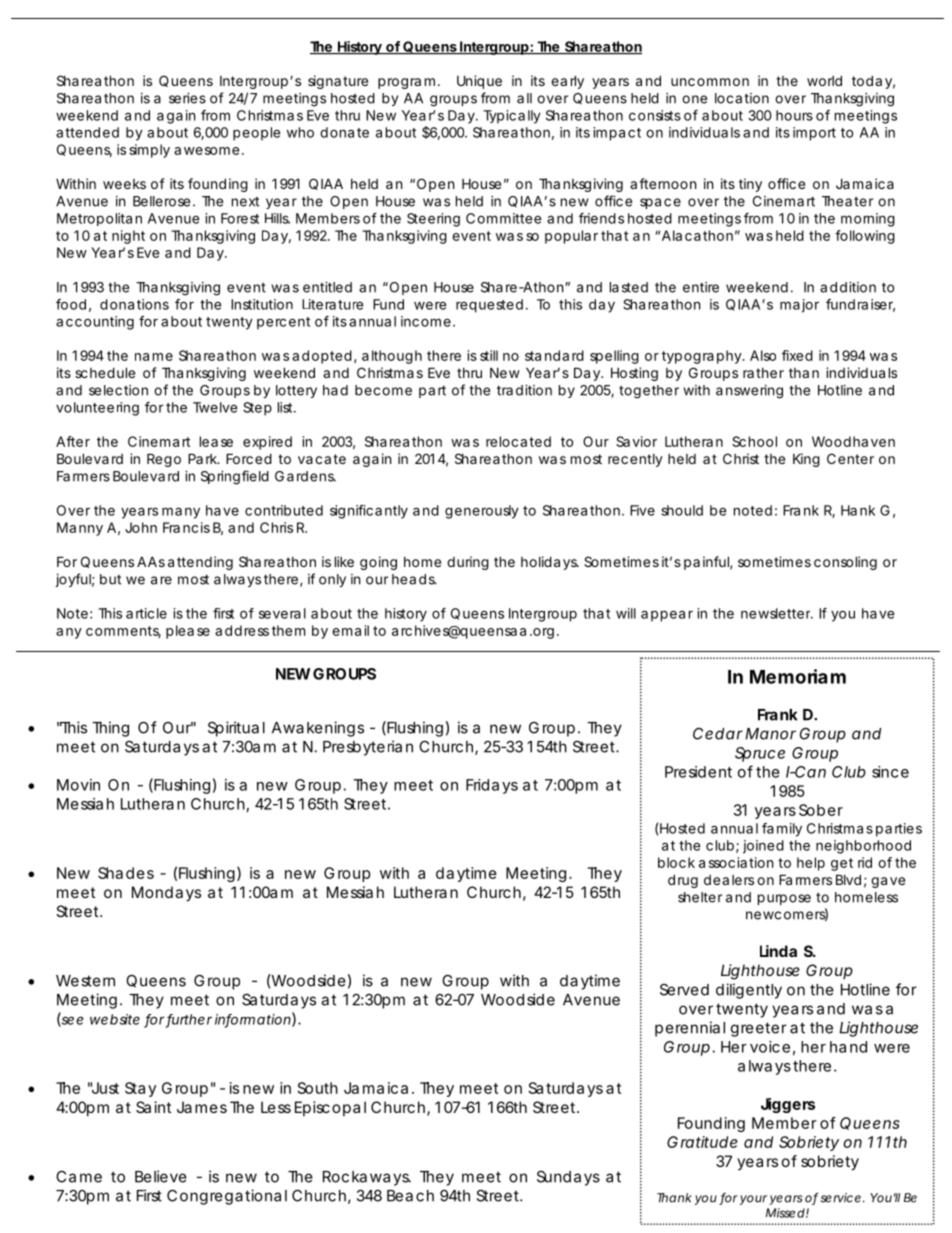 The image size is (952, 1233). I want to click on Fridays, so click(492, 786).
